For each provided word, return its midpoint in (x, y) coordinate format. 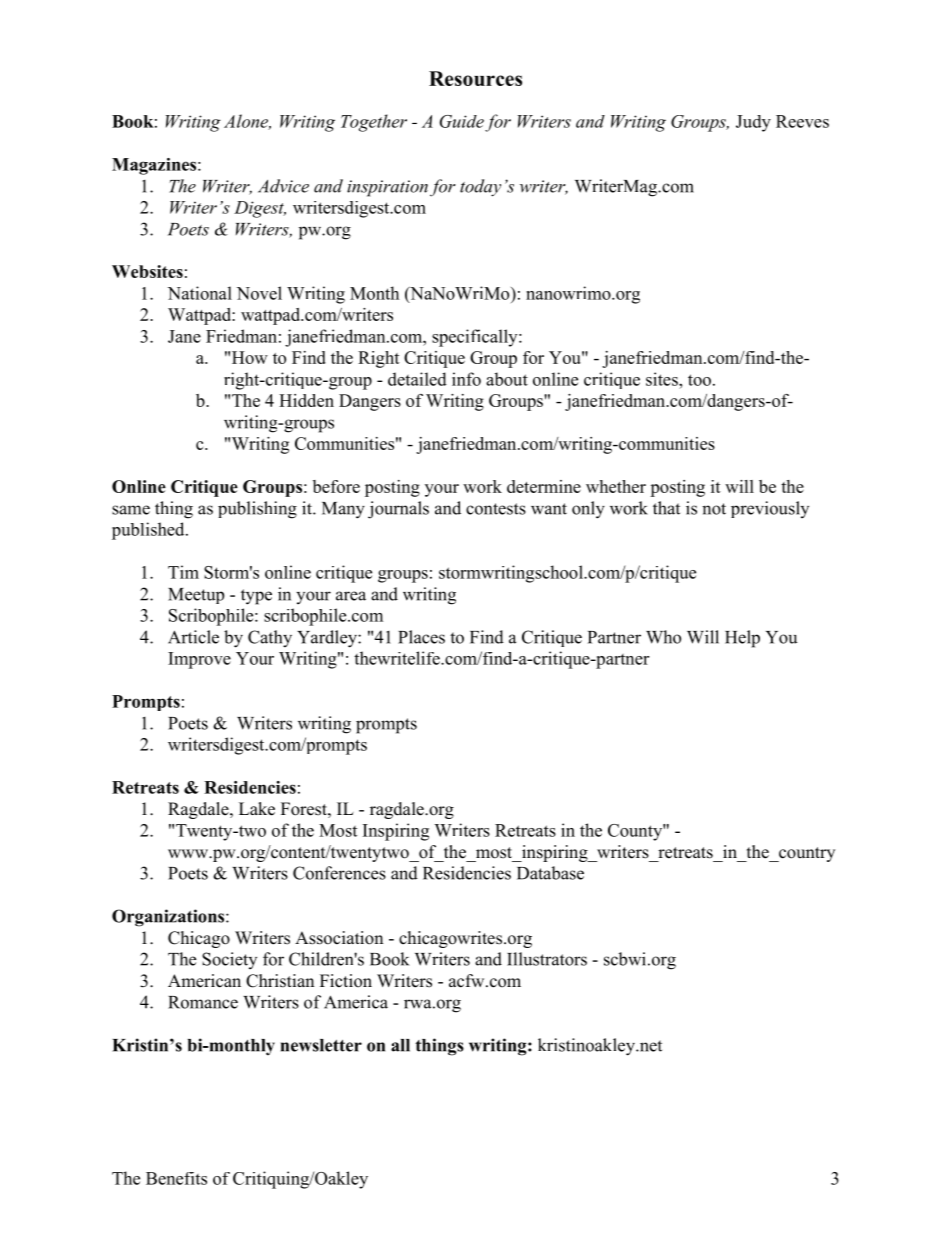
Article (193, 637)
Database (550, 873)
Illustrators (547, 959)
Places (421, 637)
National (200, 293)
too (699, 380)
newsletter (321, 1045)
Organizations (169, 918)
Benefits (176, 1178)
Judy (753, 123)
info (466, 379)
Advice (283, 186)
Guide (462, 121)
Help (742, 639)
